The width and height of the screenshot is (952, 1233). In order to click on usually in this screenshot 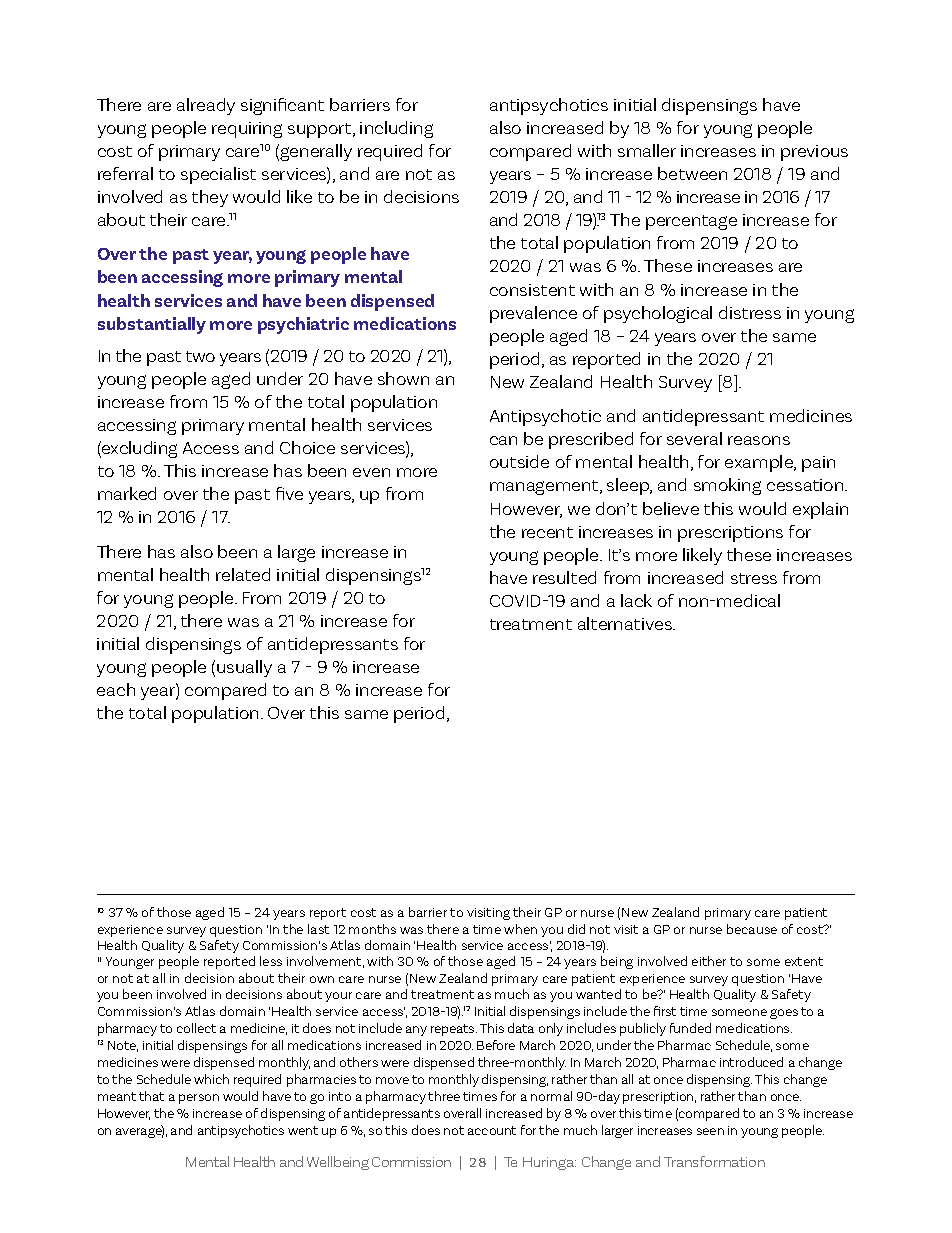, I will do `click(244, 668)`.
